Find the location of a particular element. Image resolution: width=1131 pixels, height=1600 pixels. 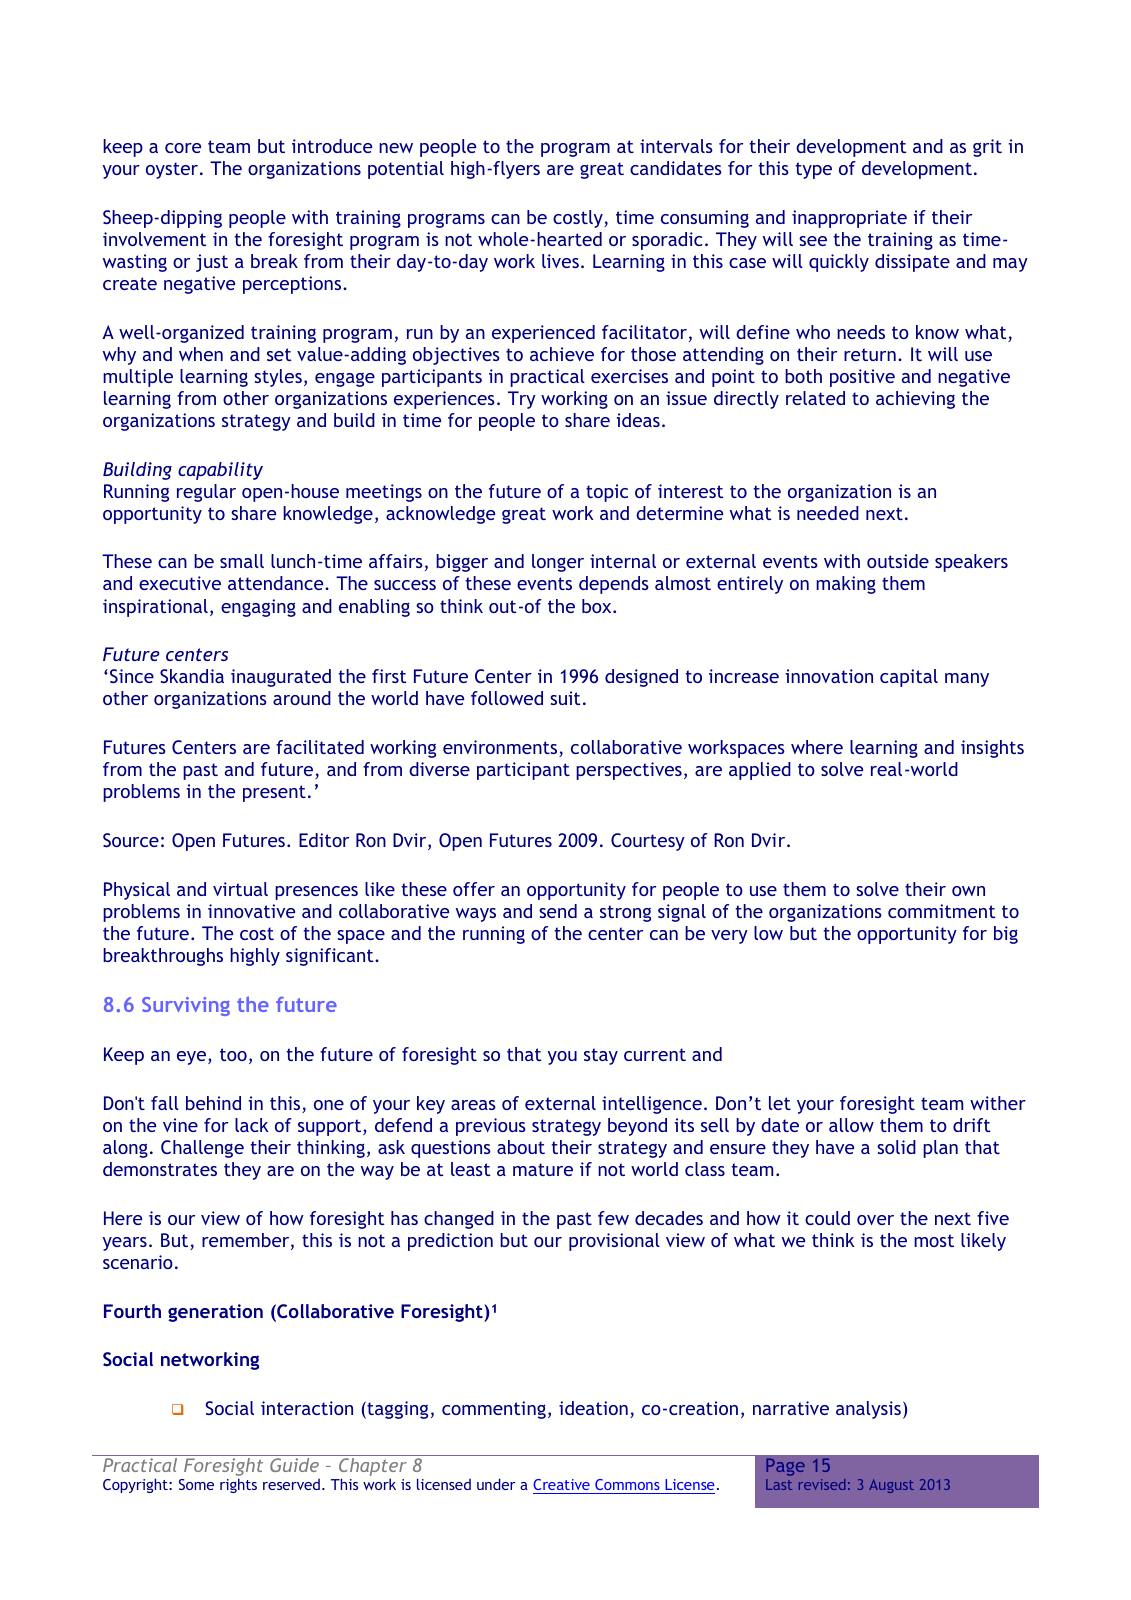

perspectives is located at coordinates (629, 771).
